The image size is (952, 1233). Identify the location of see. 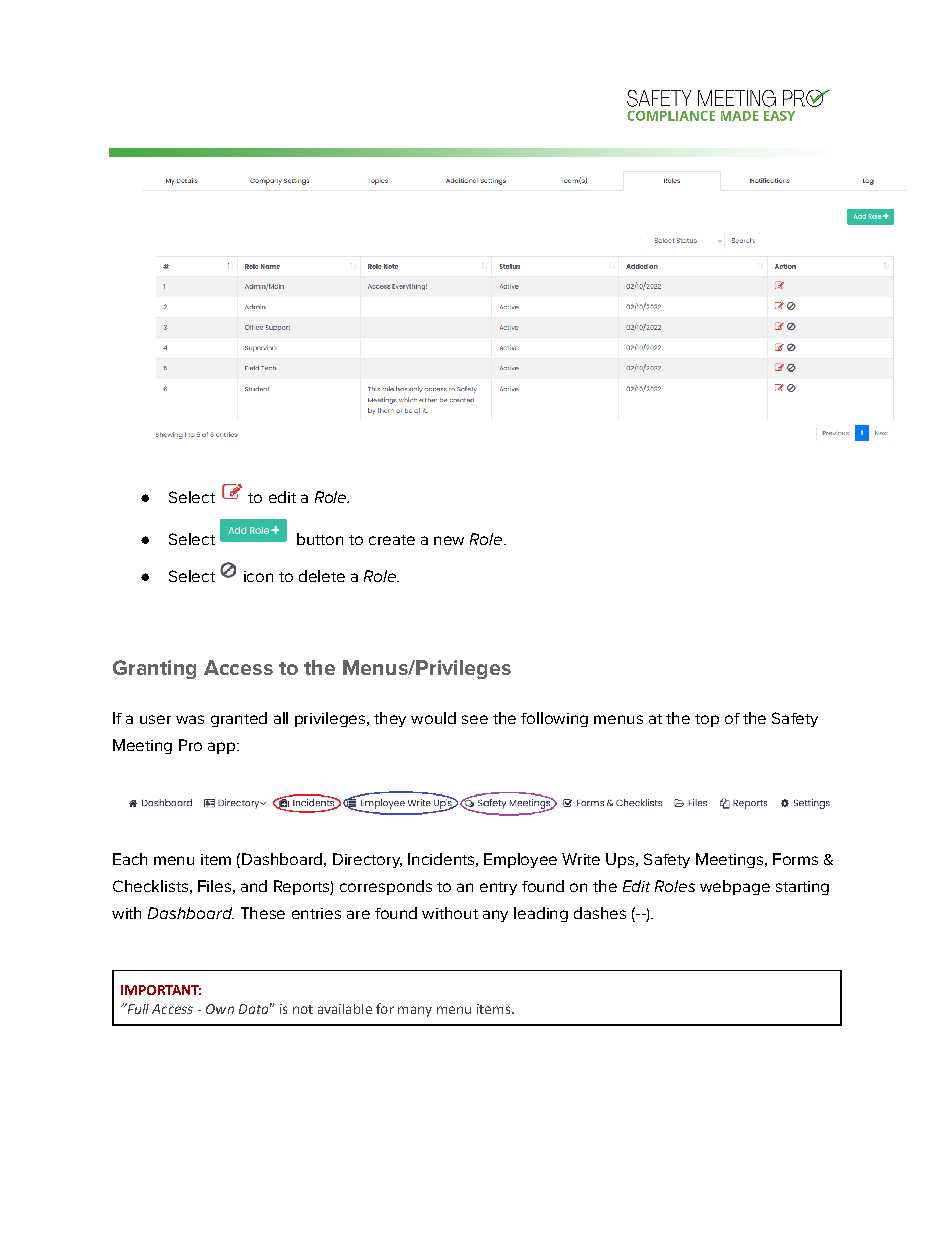
(475, 719).
